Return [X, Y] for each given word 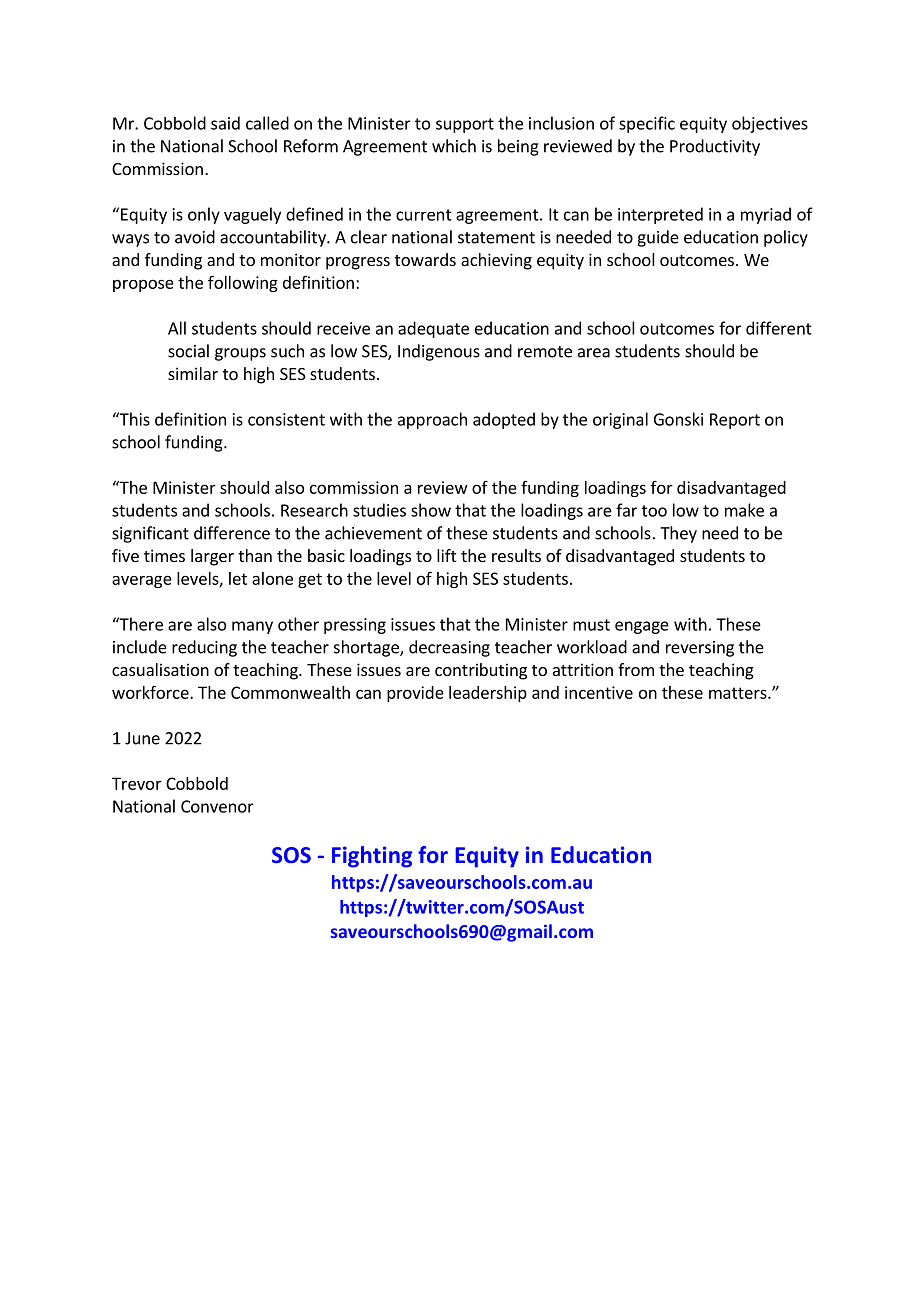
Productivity [715, 147]
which [454, 146]
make [744, 510]
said [225, 123]
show [431, 510]
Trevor [137, 783]
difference [232, 533]
